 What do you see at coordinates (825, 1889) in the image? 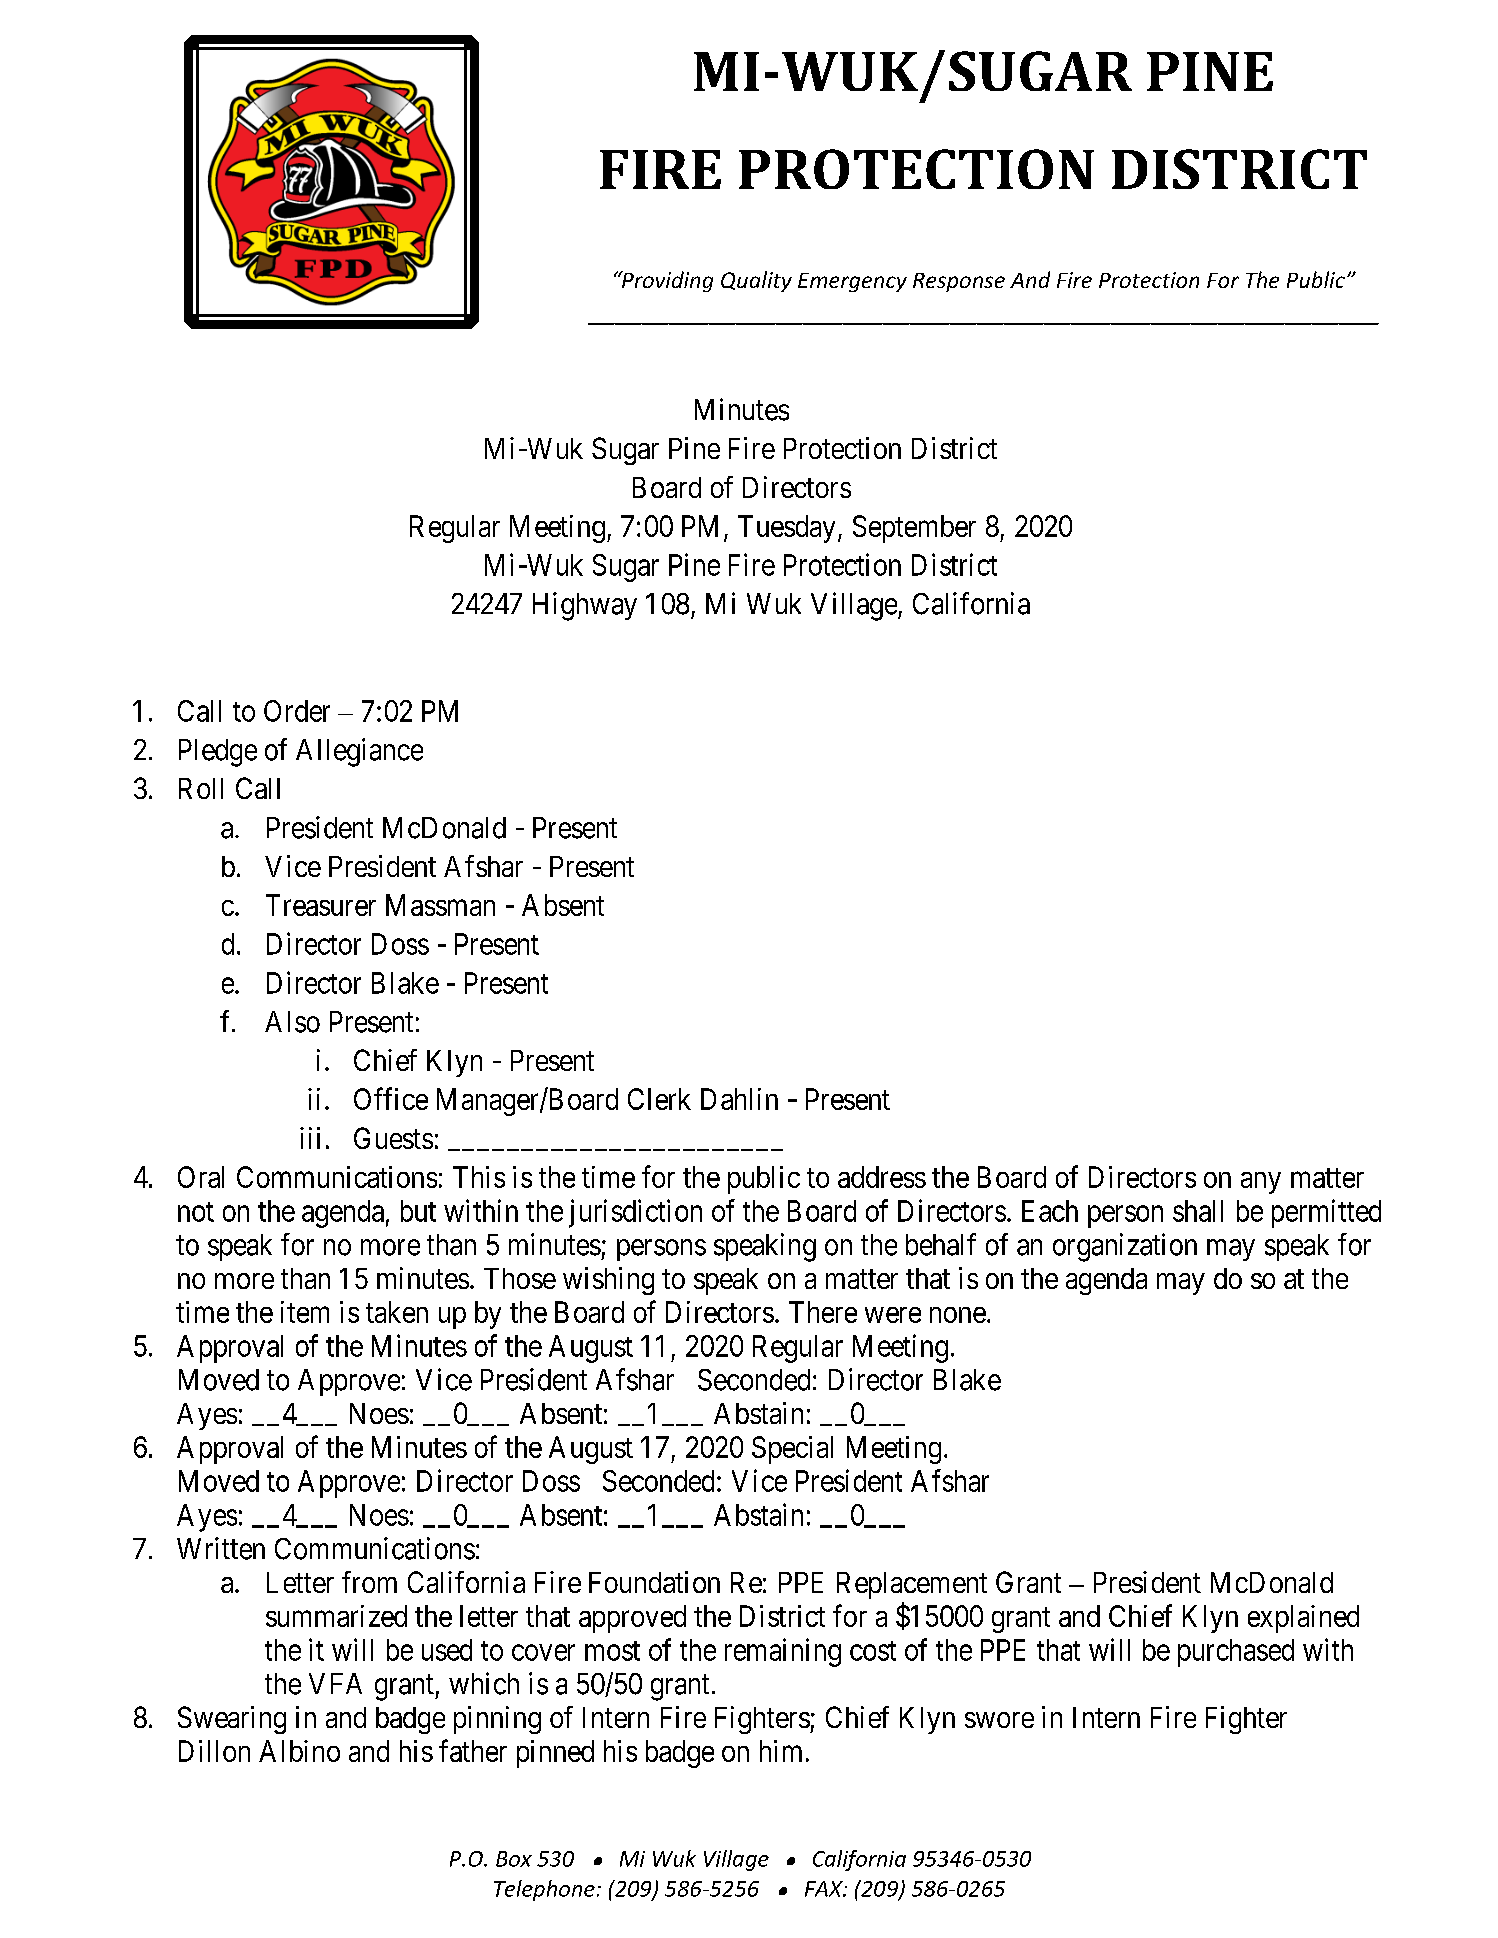
I see `FAX` at bounding box center [825, 1889].
